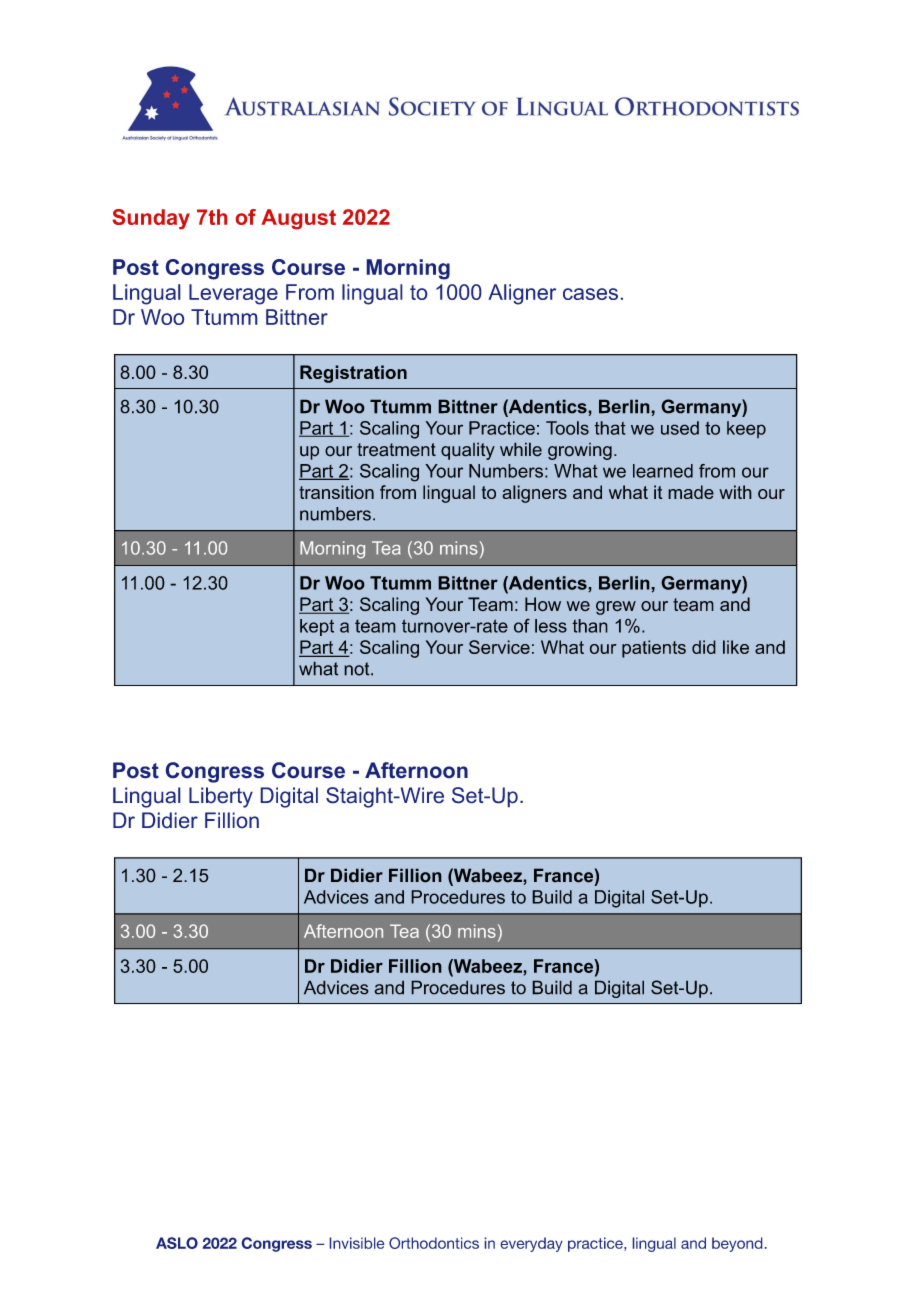  Describe the element at coordinates (177, 1243) in the screenshot. I see `ASLO` at that location.
